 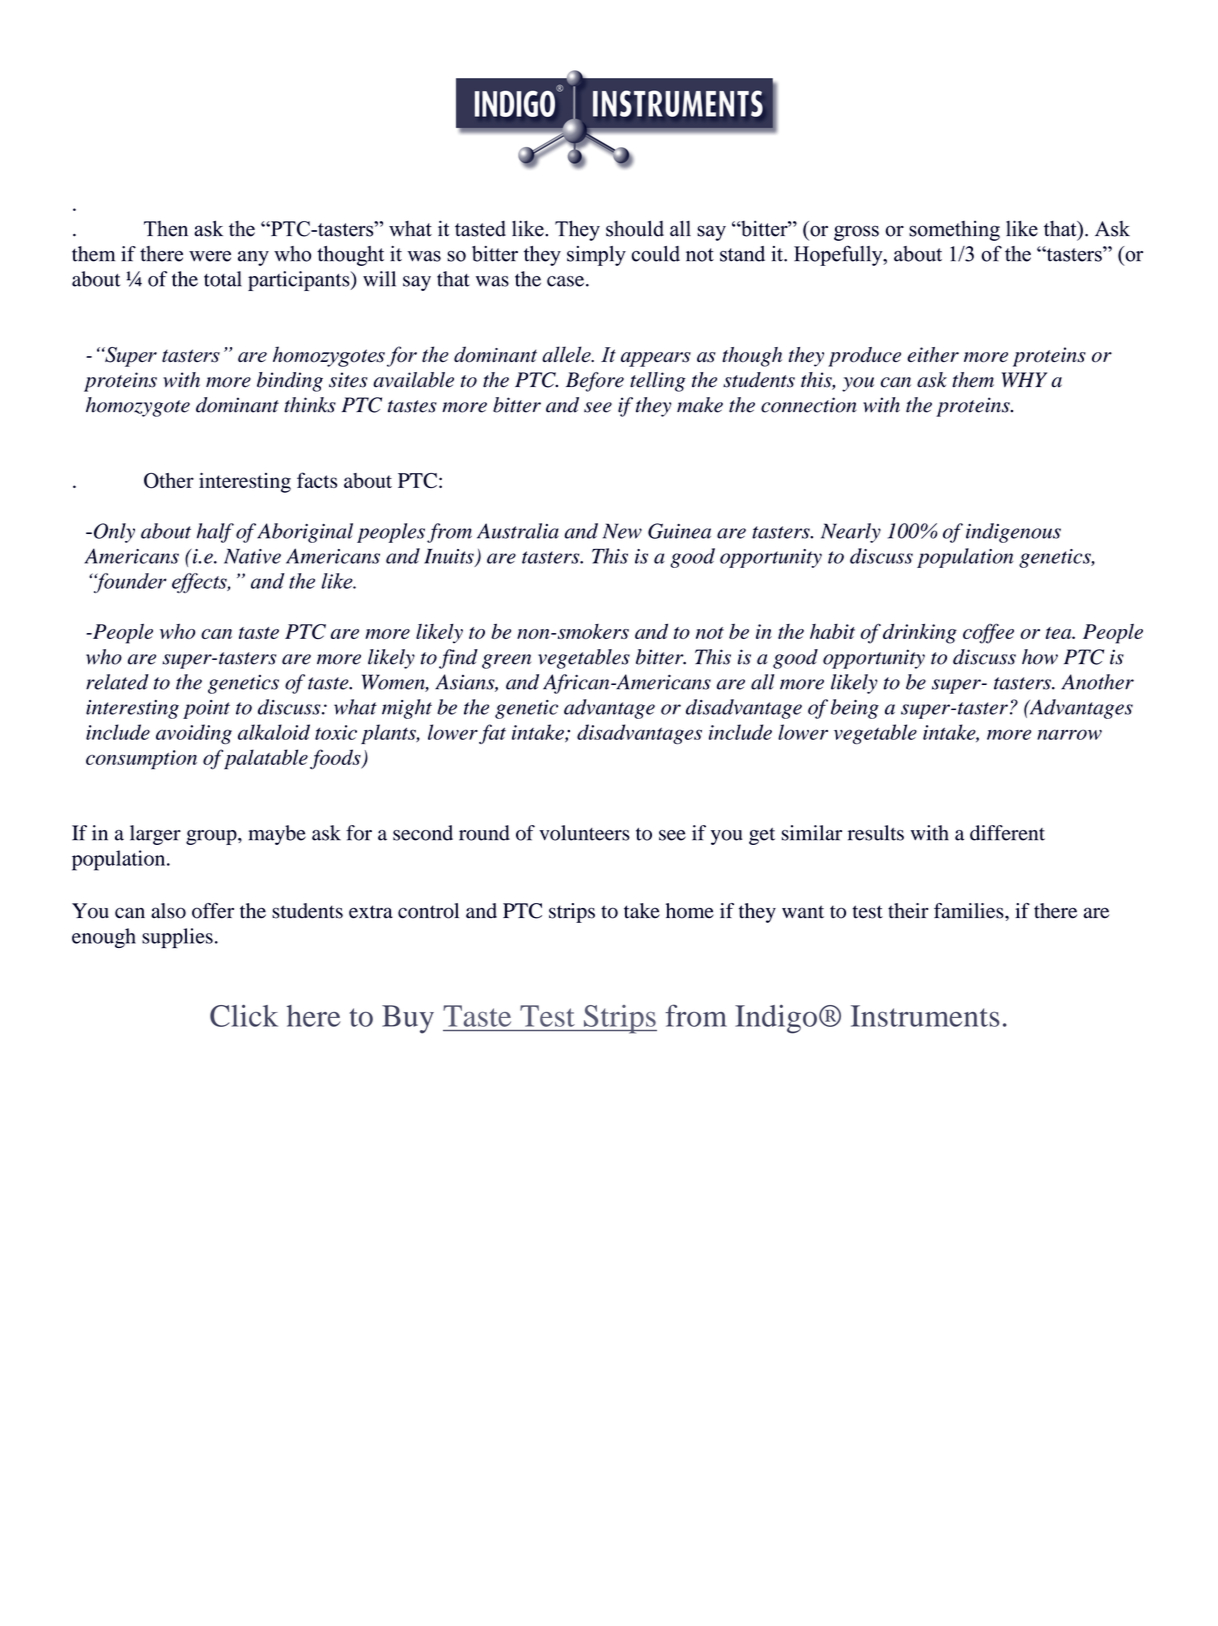 I want to click on Buy, so click(x=408, y=1019).
